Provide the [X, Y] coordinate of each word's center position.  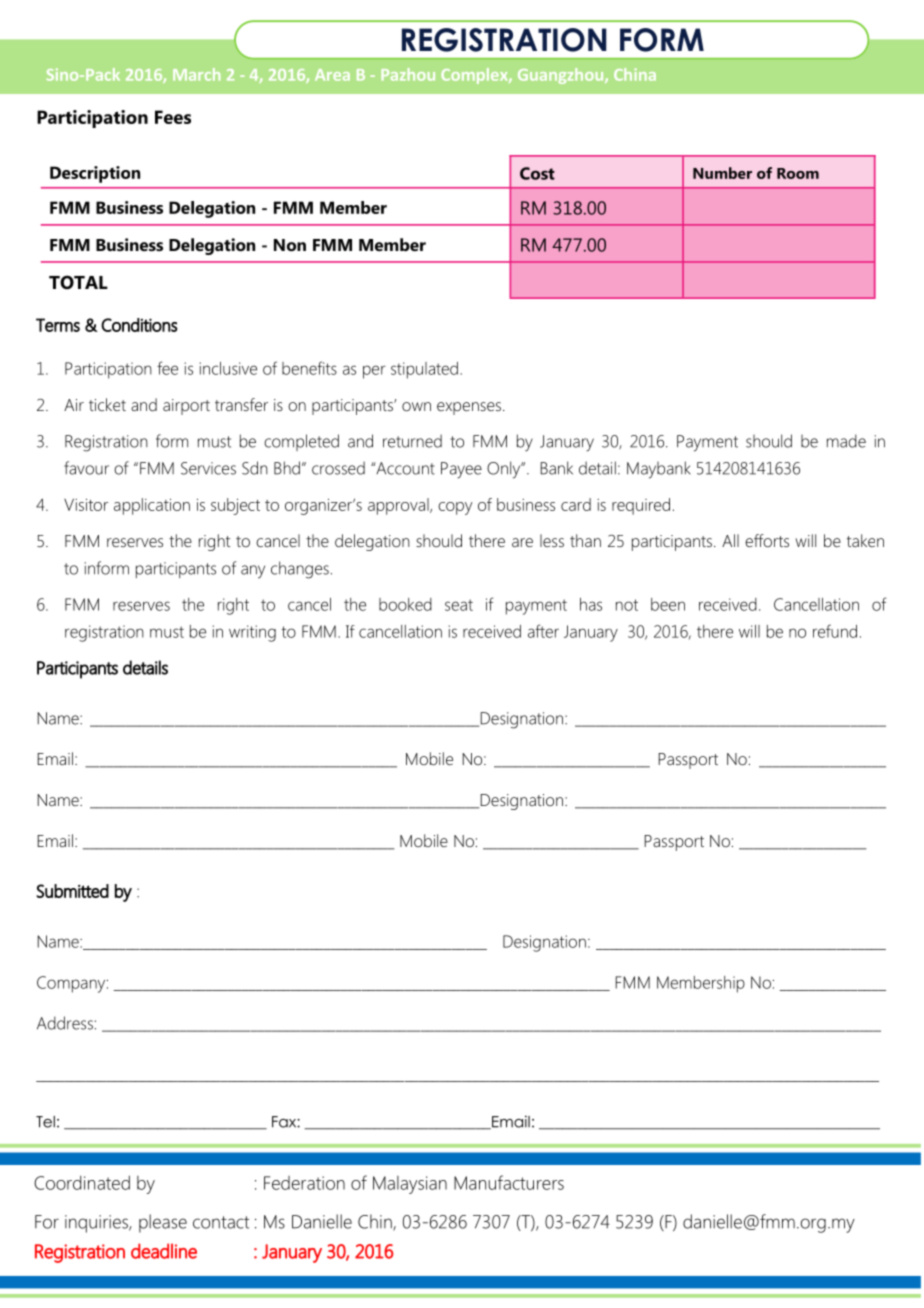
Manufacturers [509, 1182]
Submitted [72, 891]
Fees [173, 117]
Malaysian [410, 1185]
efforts [767, 540]
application [152, 506]
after [543, 631]
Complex [475, 76]
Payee [461, 470]
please [163, 1223]
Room [798, 173]
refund [835, 631]
